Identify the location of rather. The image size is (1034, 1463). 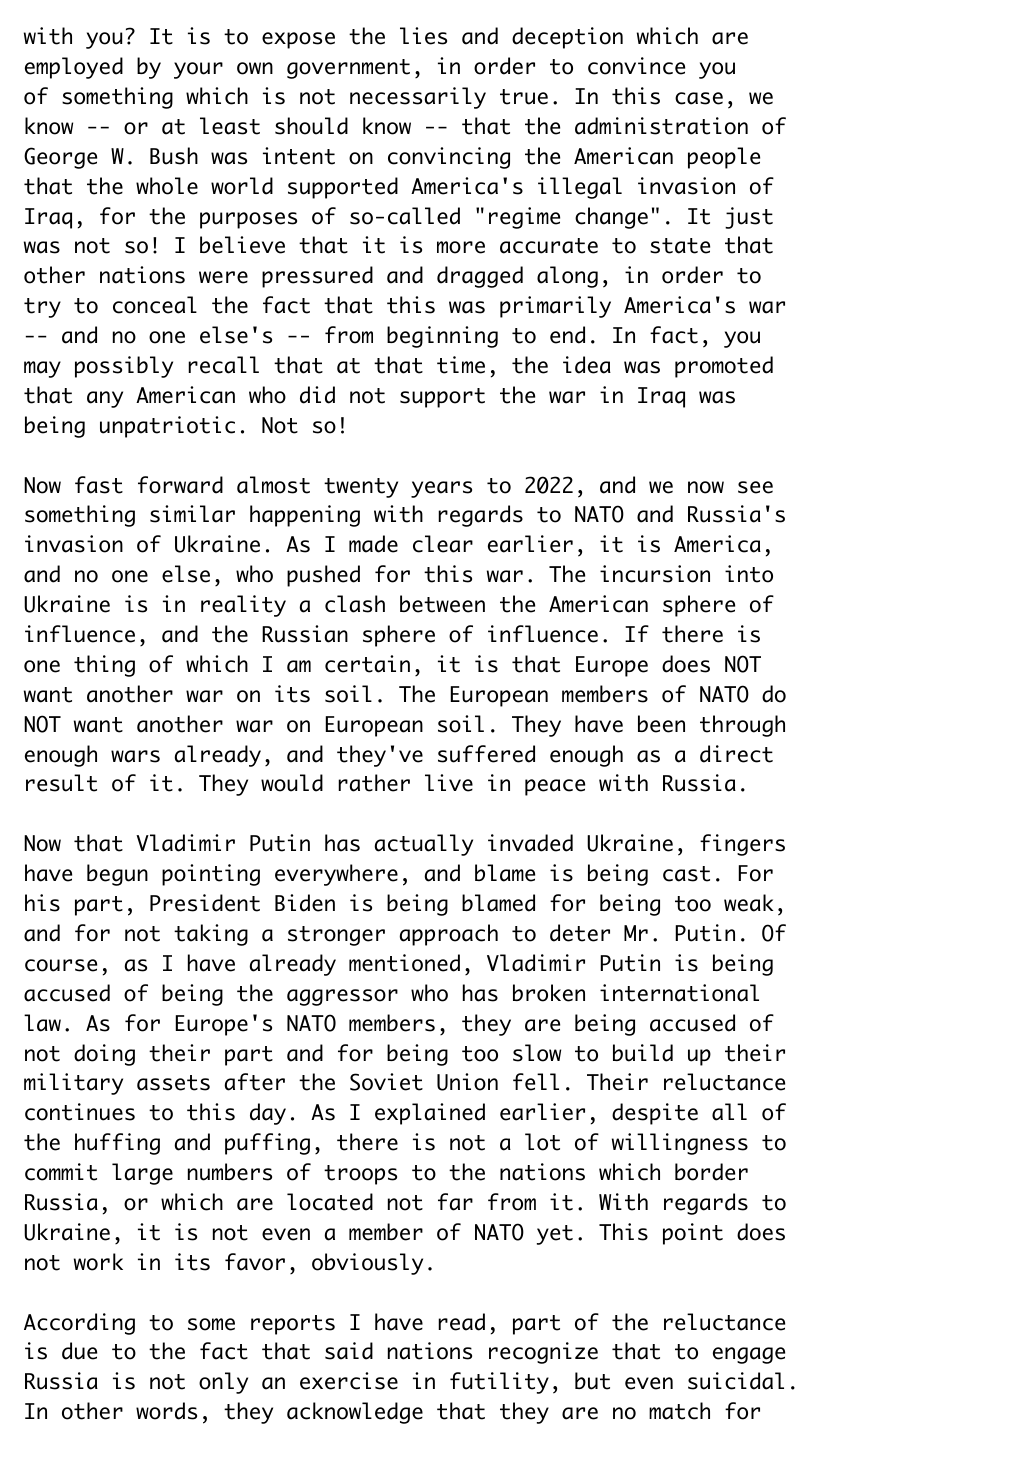
(374, 783).
